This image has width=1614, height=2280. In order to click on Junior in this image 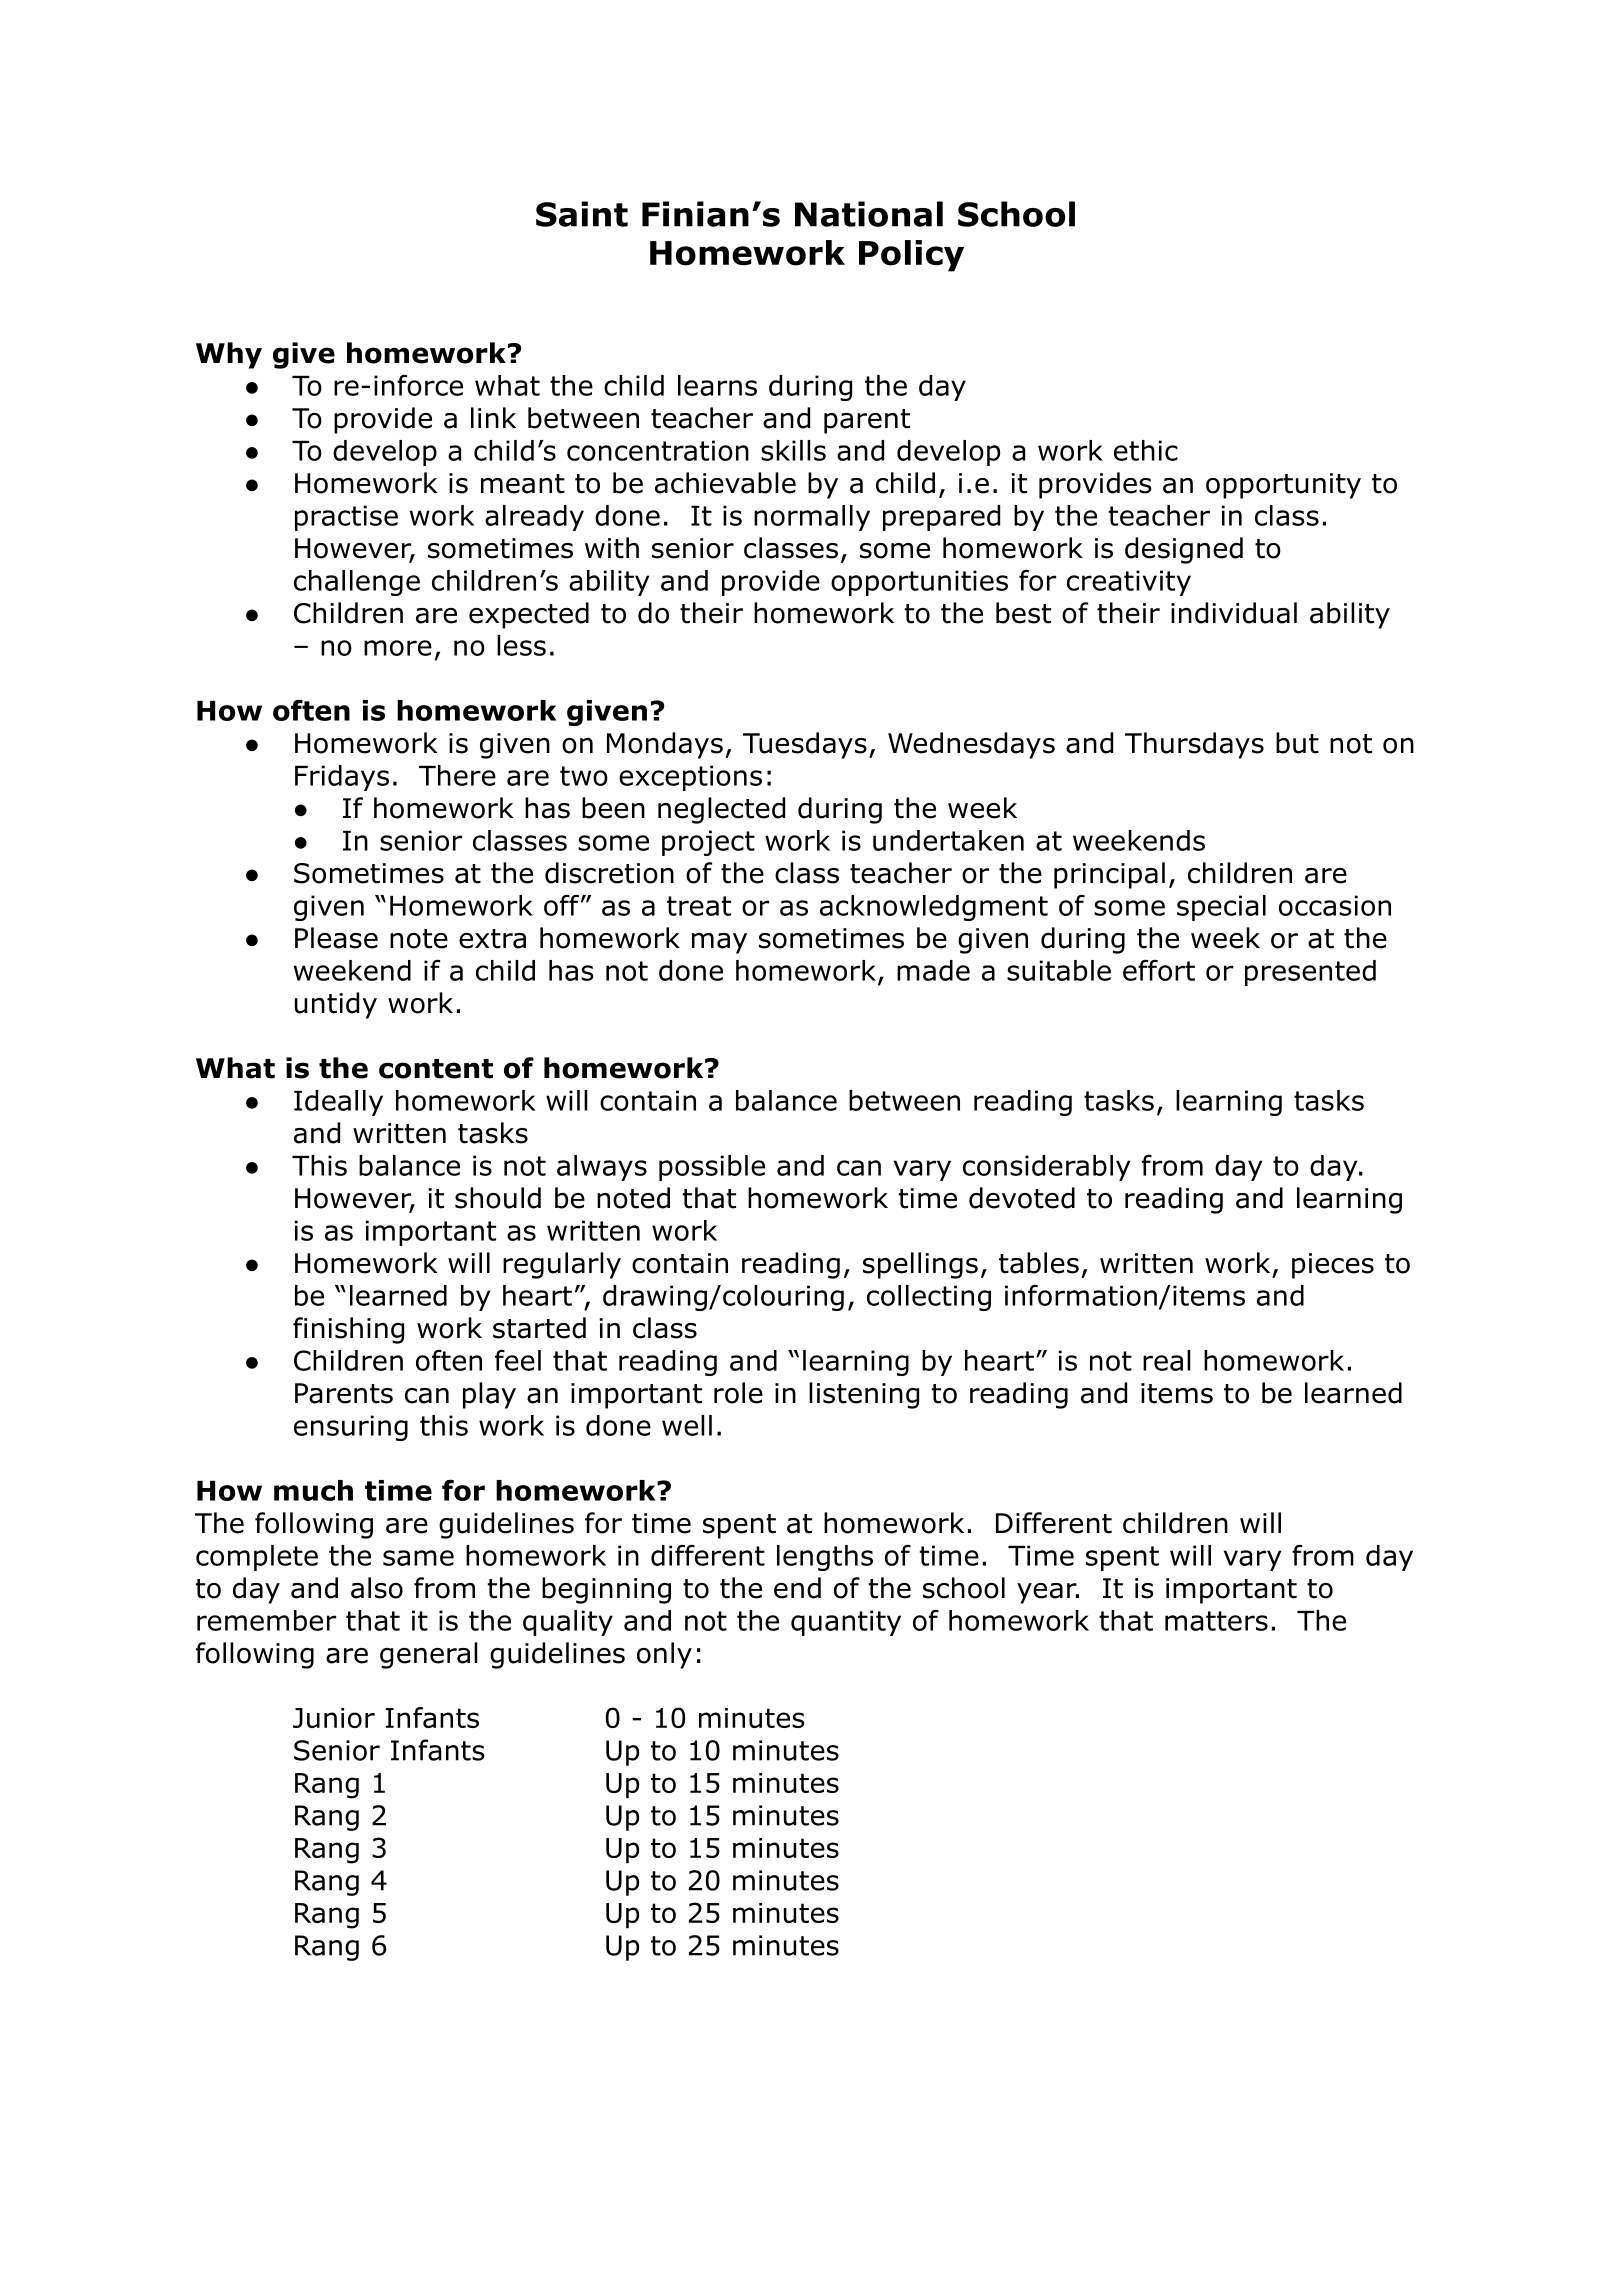, I will do `click(334, 1718)`.
